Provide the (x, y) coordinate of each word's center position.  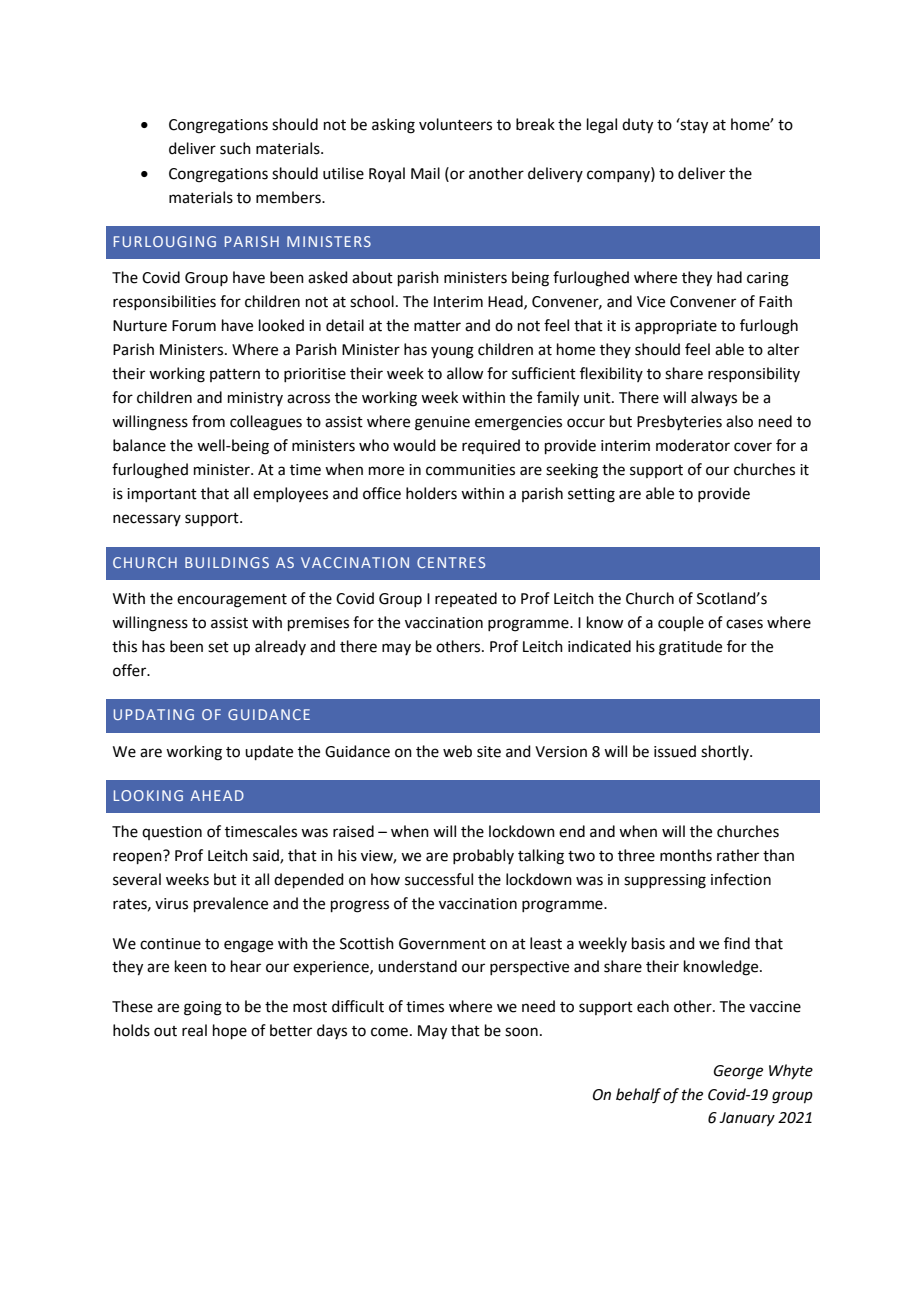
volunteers (455, 124)
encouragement (232, 601)
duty (637, 126)
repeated (466, 599)
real (194, 1030)
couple (681, 623)
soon (521, 1032)
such (235, 148)
